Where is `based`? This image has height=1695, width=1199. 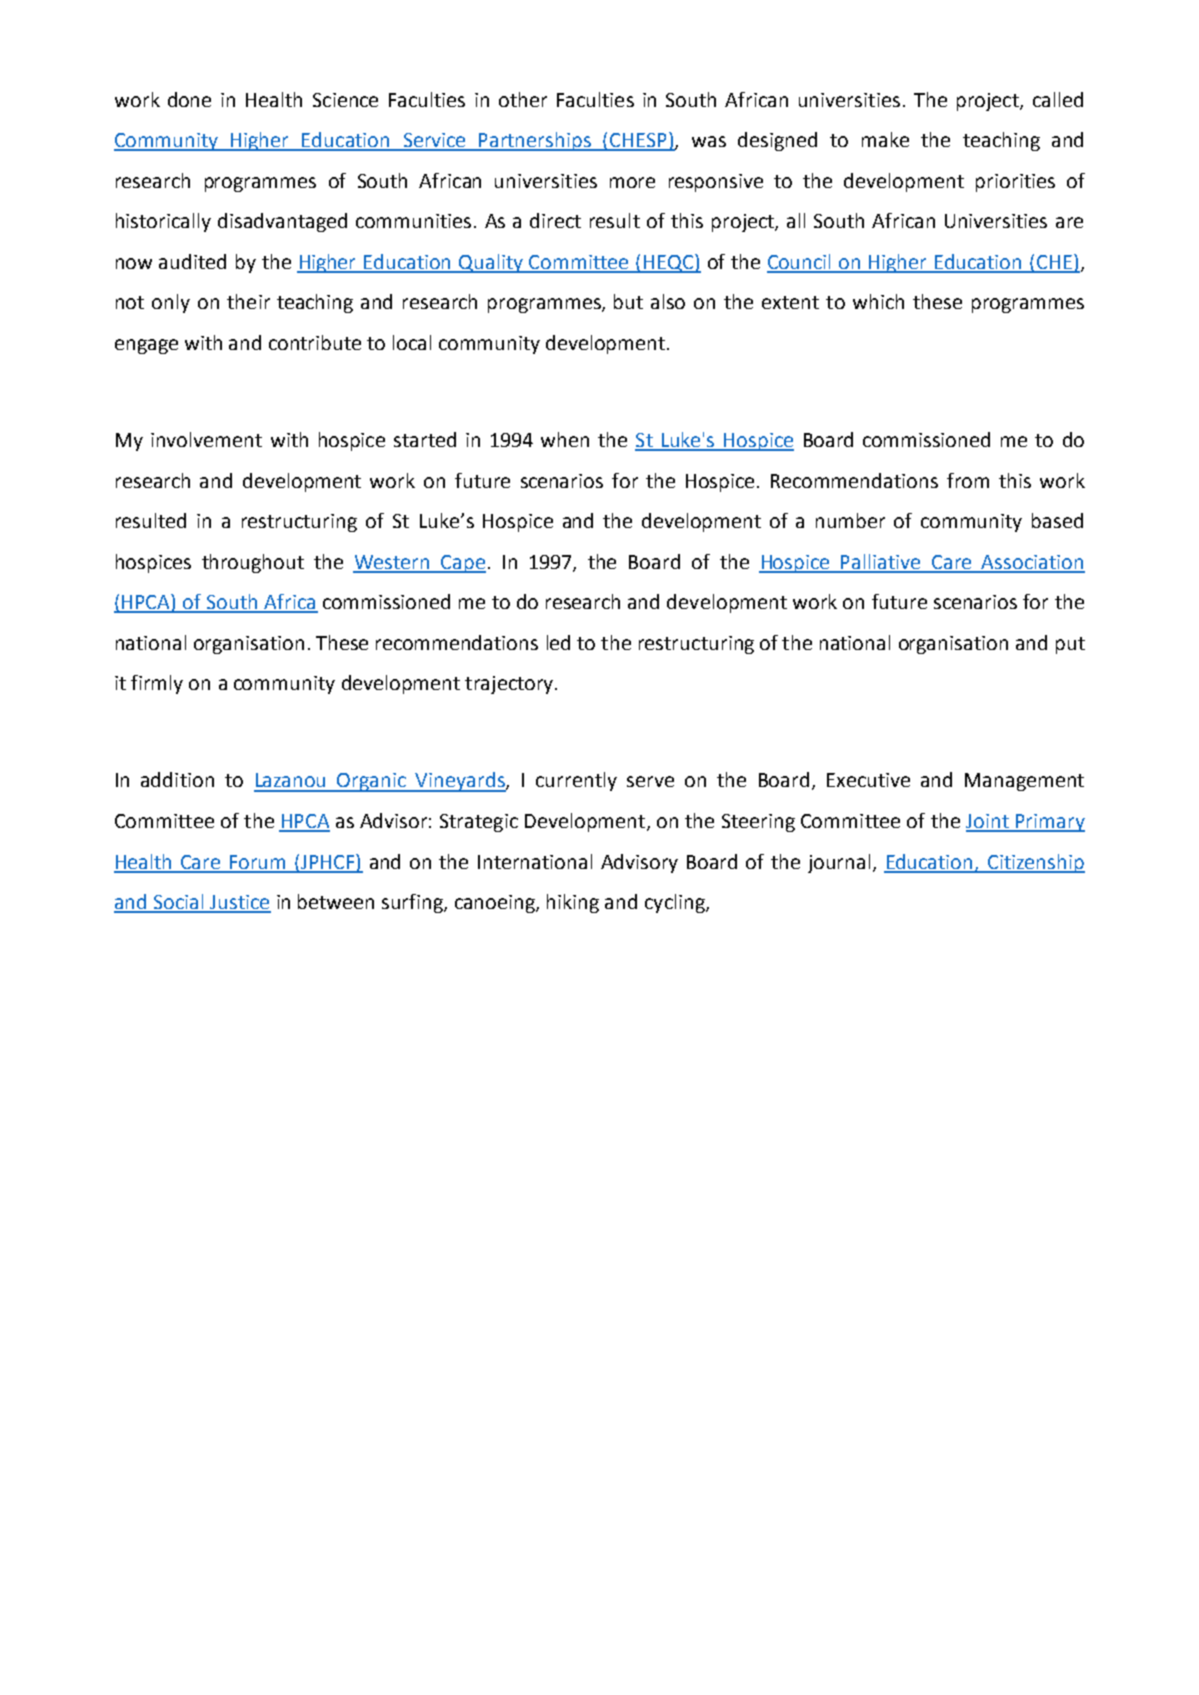
based is located at coordinates (1057, 520).
